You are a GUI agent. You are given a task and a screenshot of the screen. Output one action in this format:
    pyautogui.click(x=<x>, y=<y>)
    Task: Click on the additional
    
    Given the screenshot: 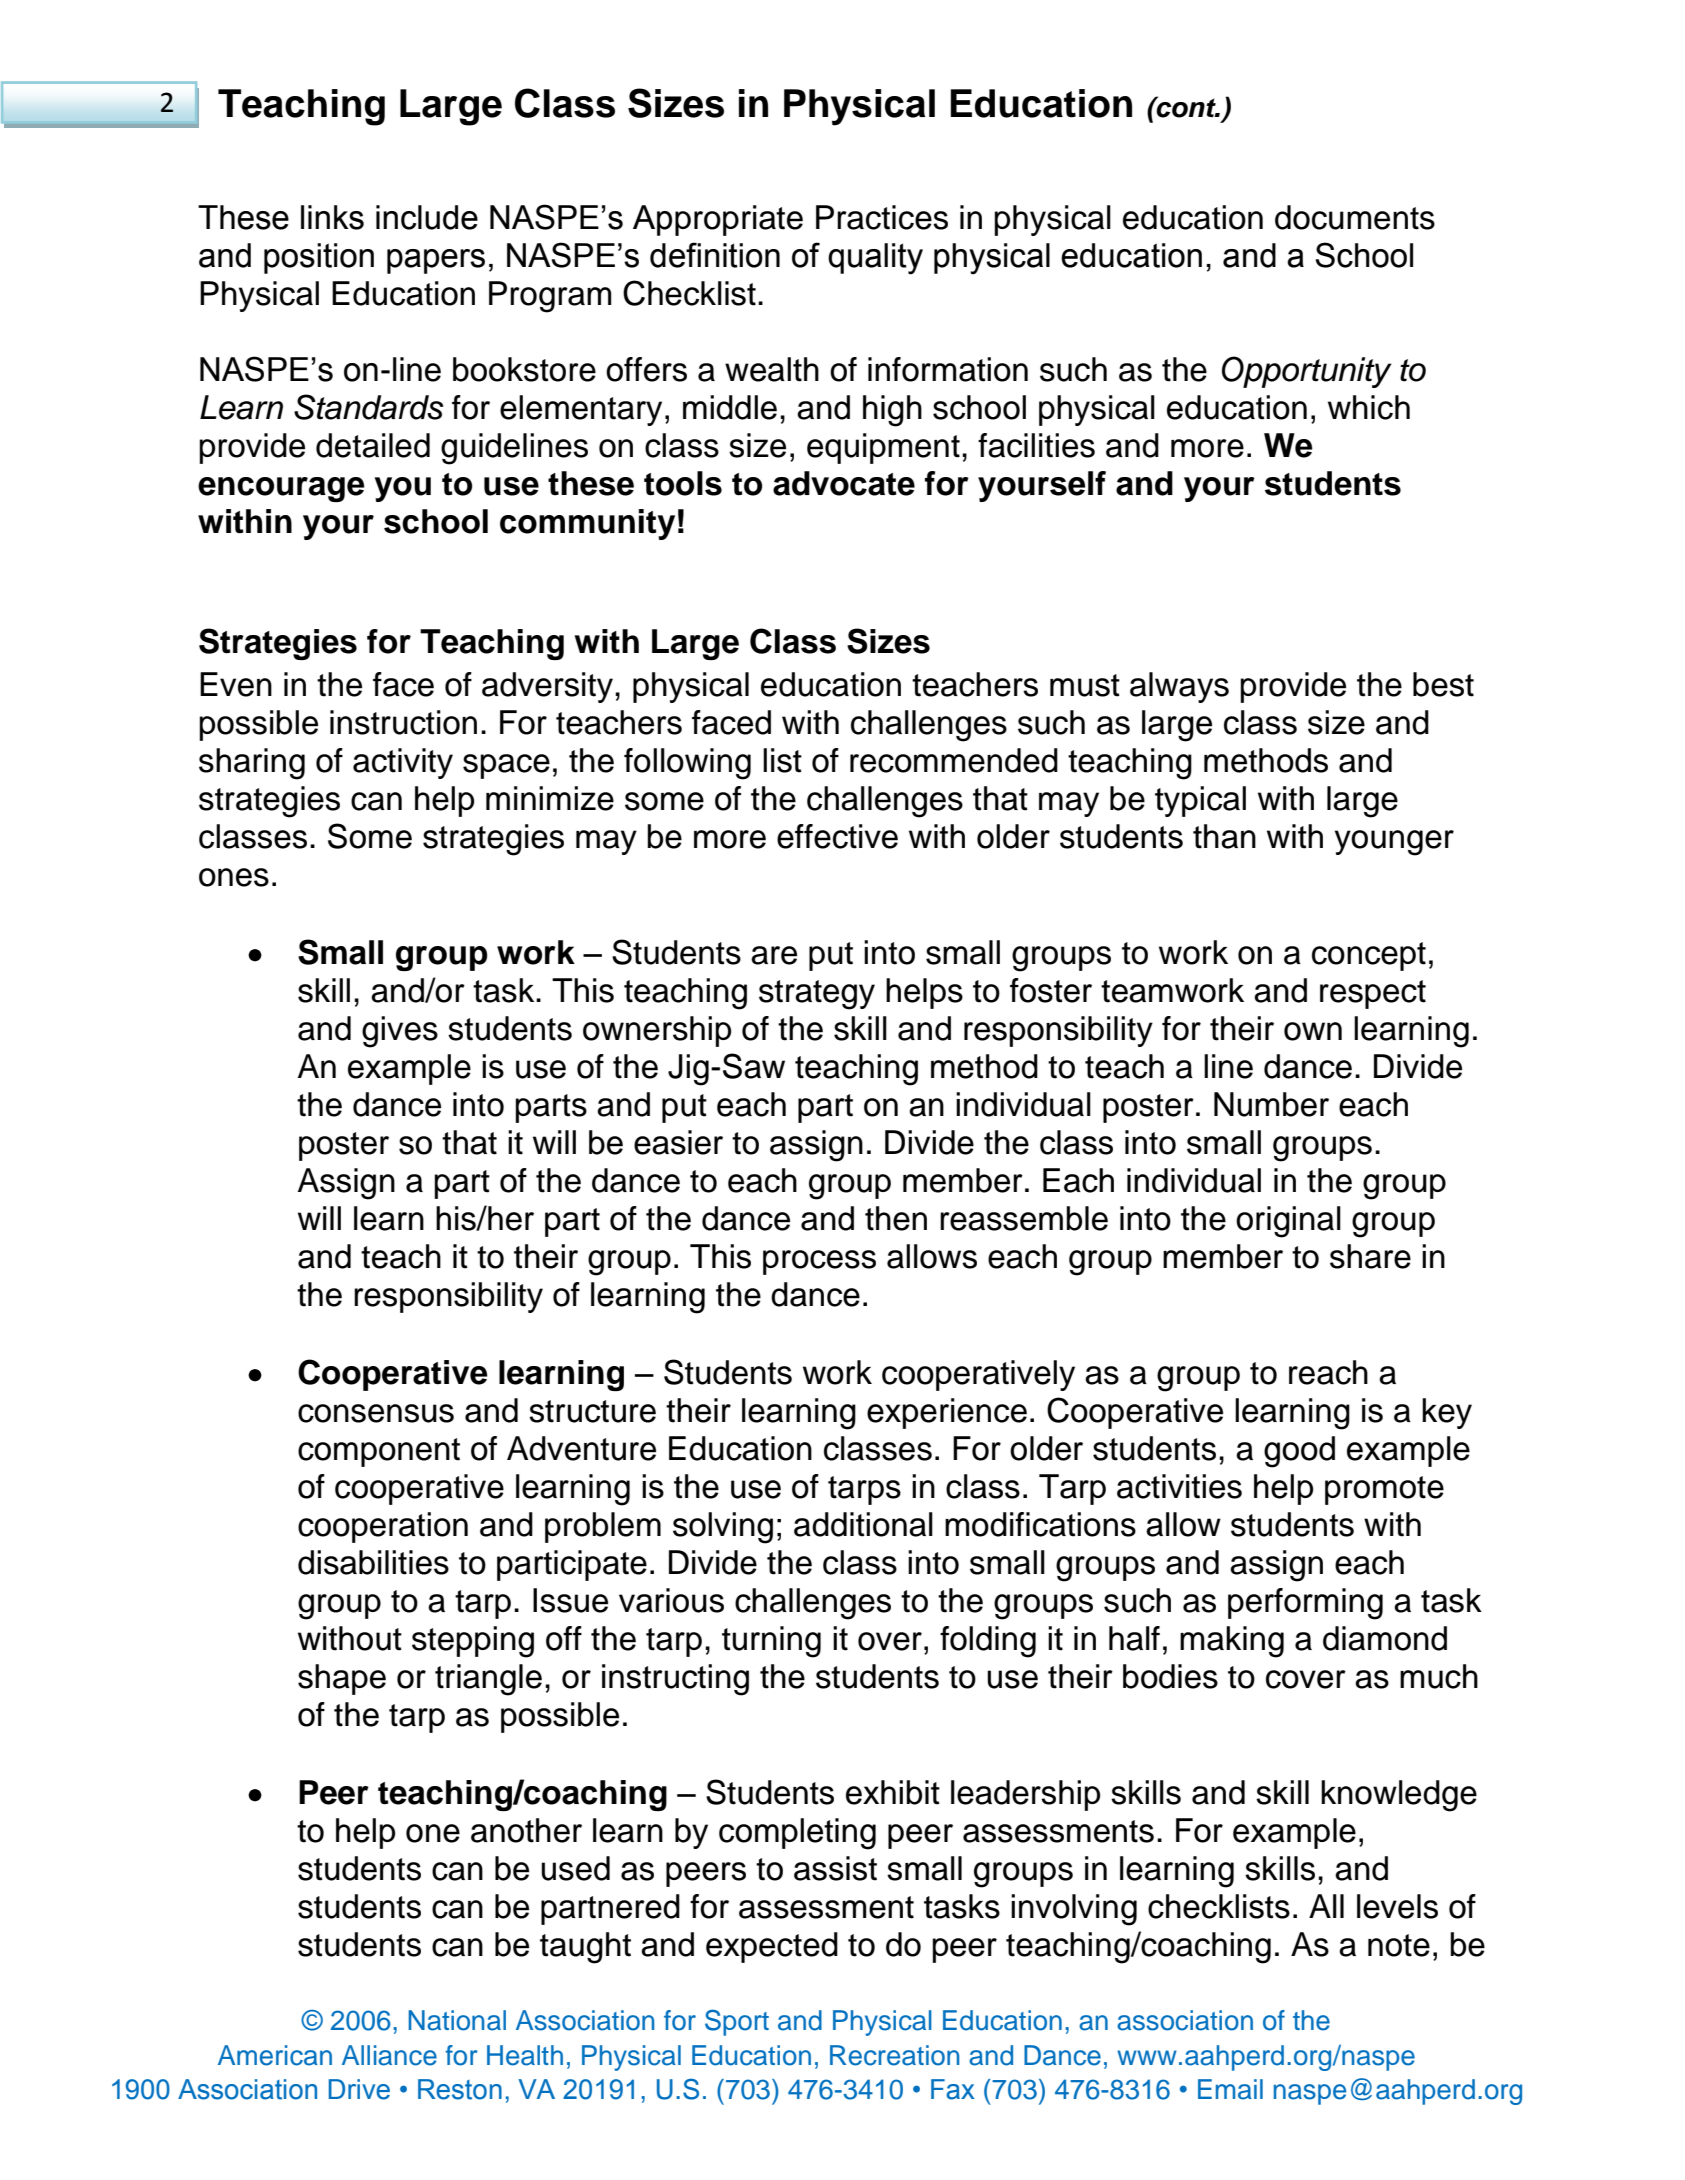 What is the action you would take?
    pyautogui.click(x=863, y=1524)
